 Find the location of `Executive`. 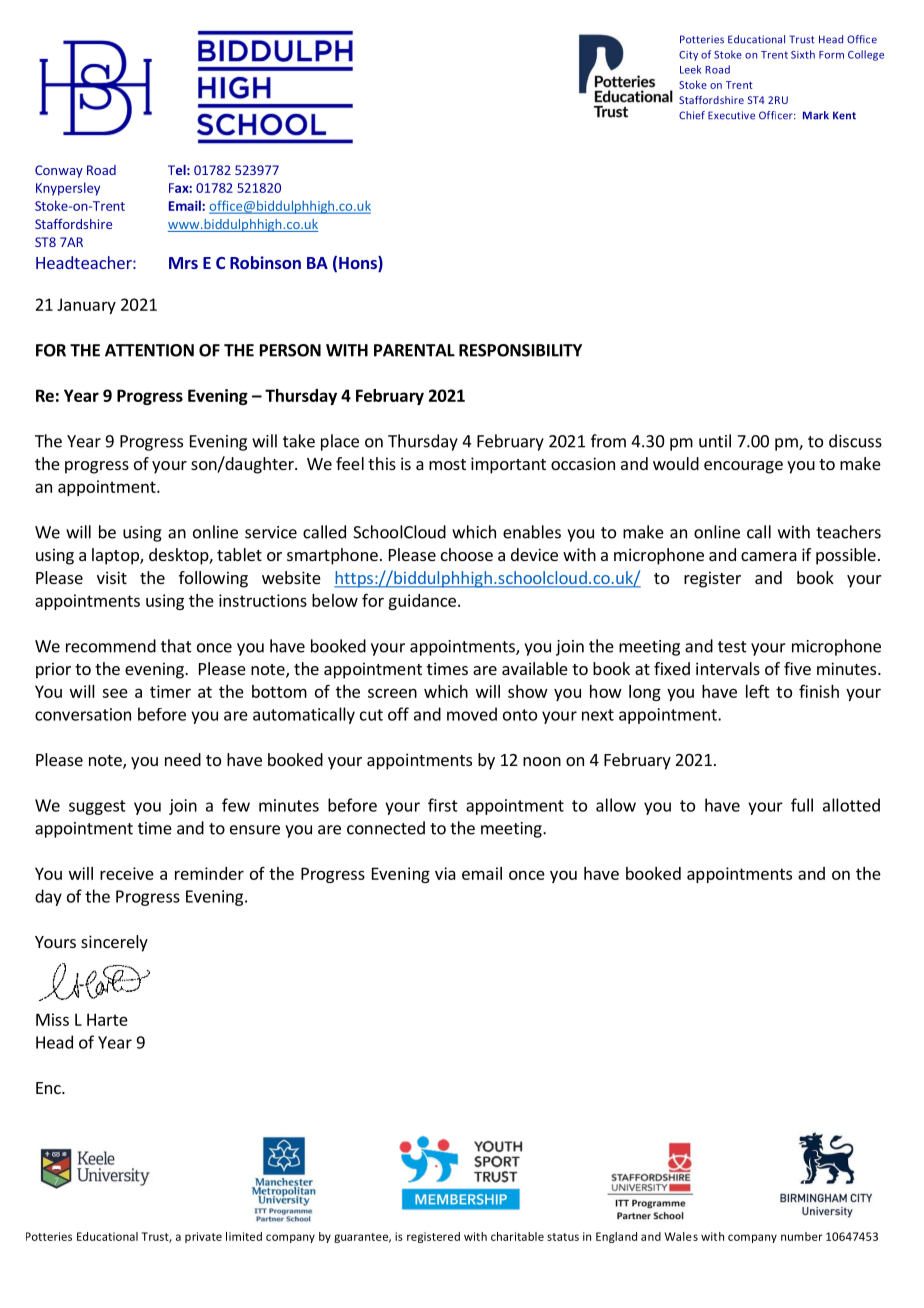

Executive is located at coordinates (731, 115).
